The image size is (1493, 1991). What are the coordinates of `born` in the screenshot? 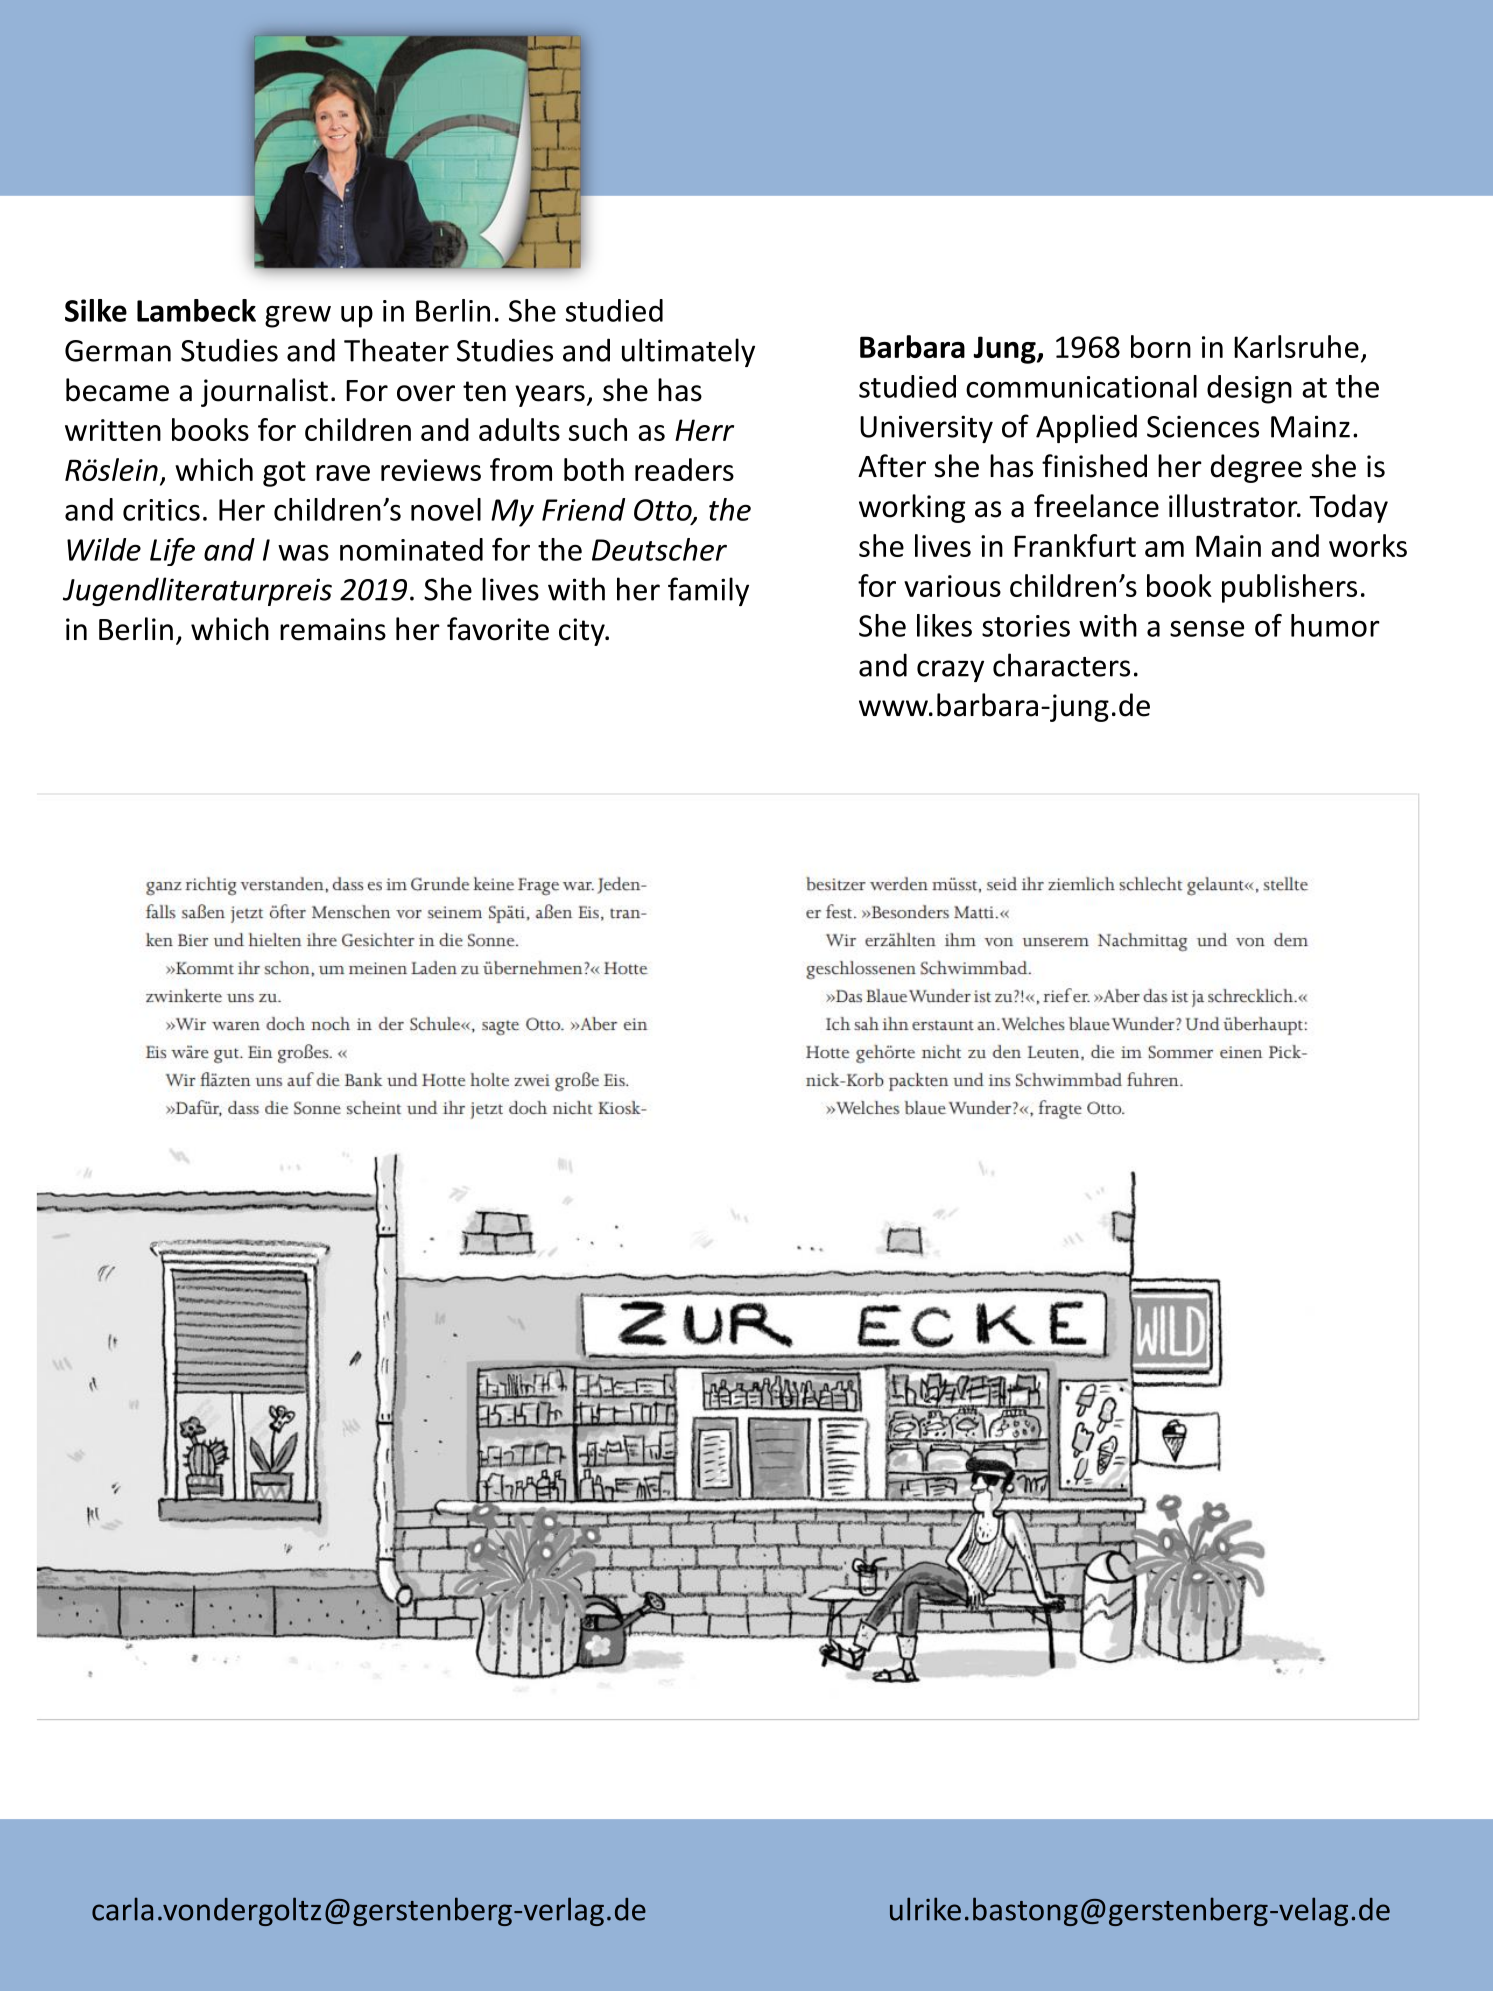 It's located at (1161, 346).
